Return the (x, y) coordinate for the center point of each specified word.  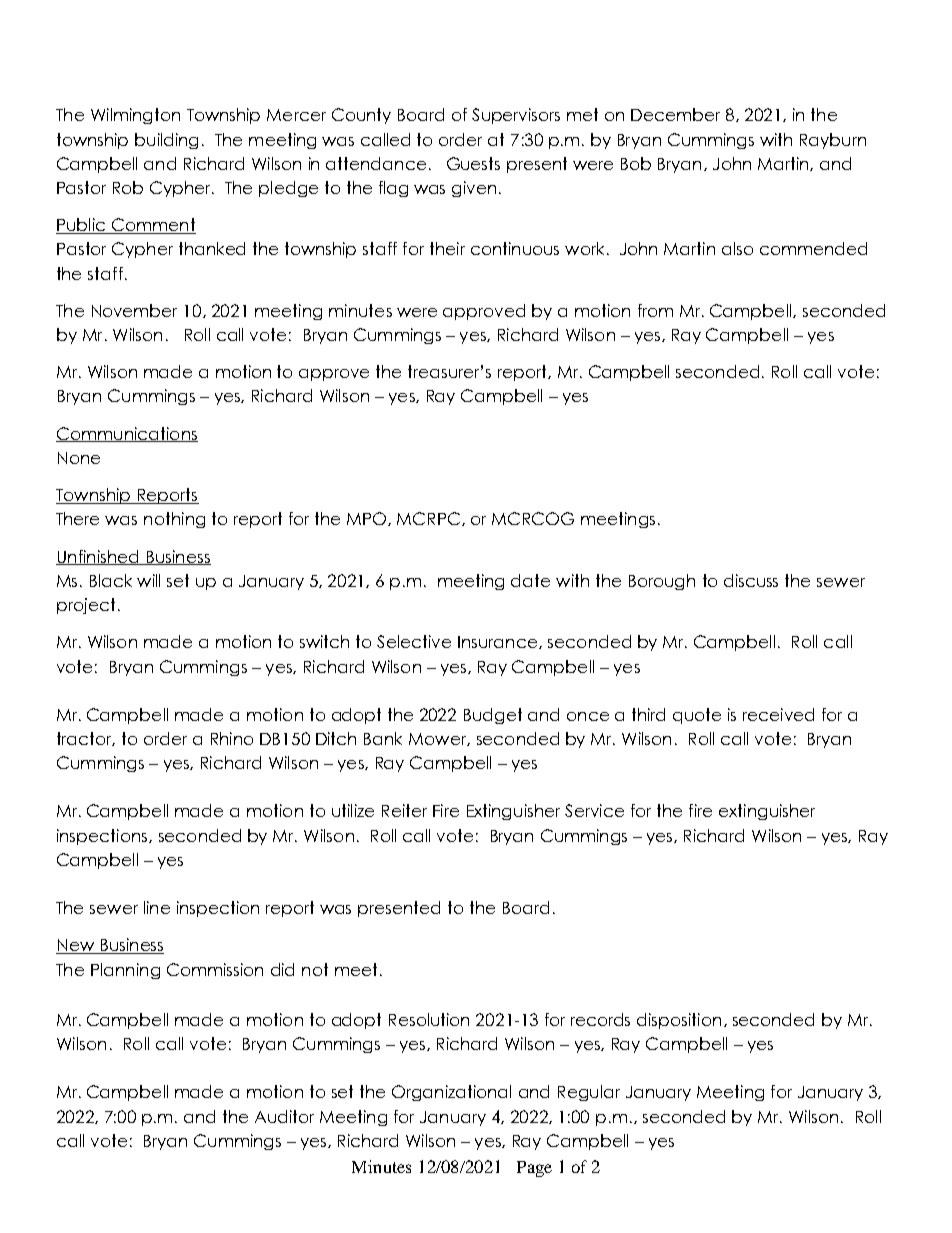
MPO (368, 519)
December (675, 114)
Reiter (404, 810)
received (778, 714)
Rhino (232, 738)
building (166, 141)
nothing (174, 520)
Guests (473, 163)
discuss (751, 580)
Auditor (284, 1116)
